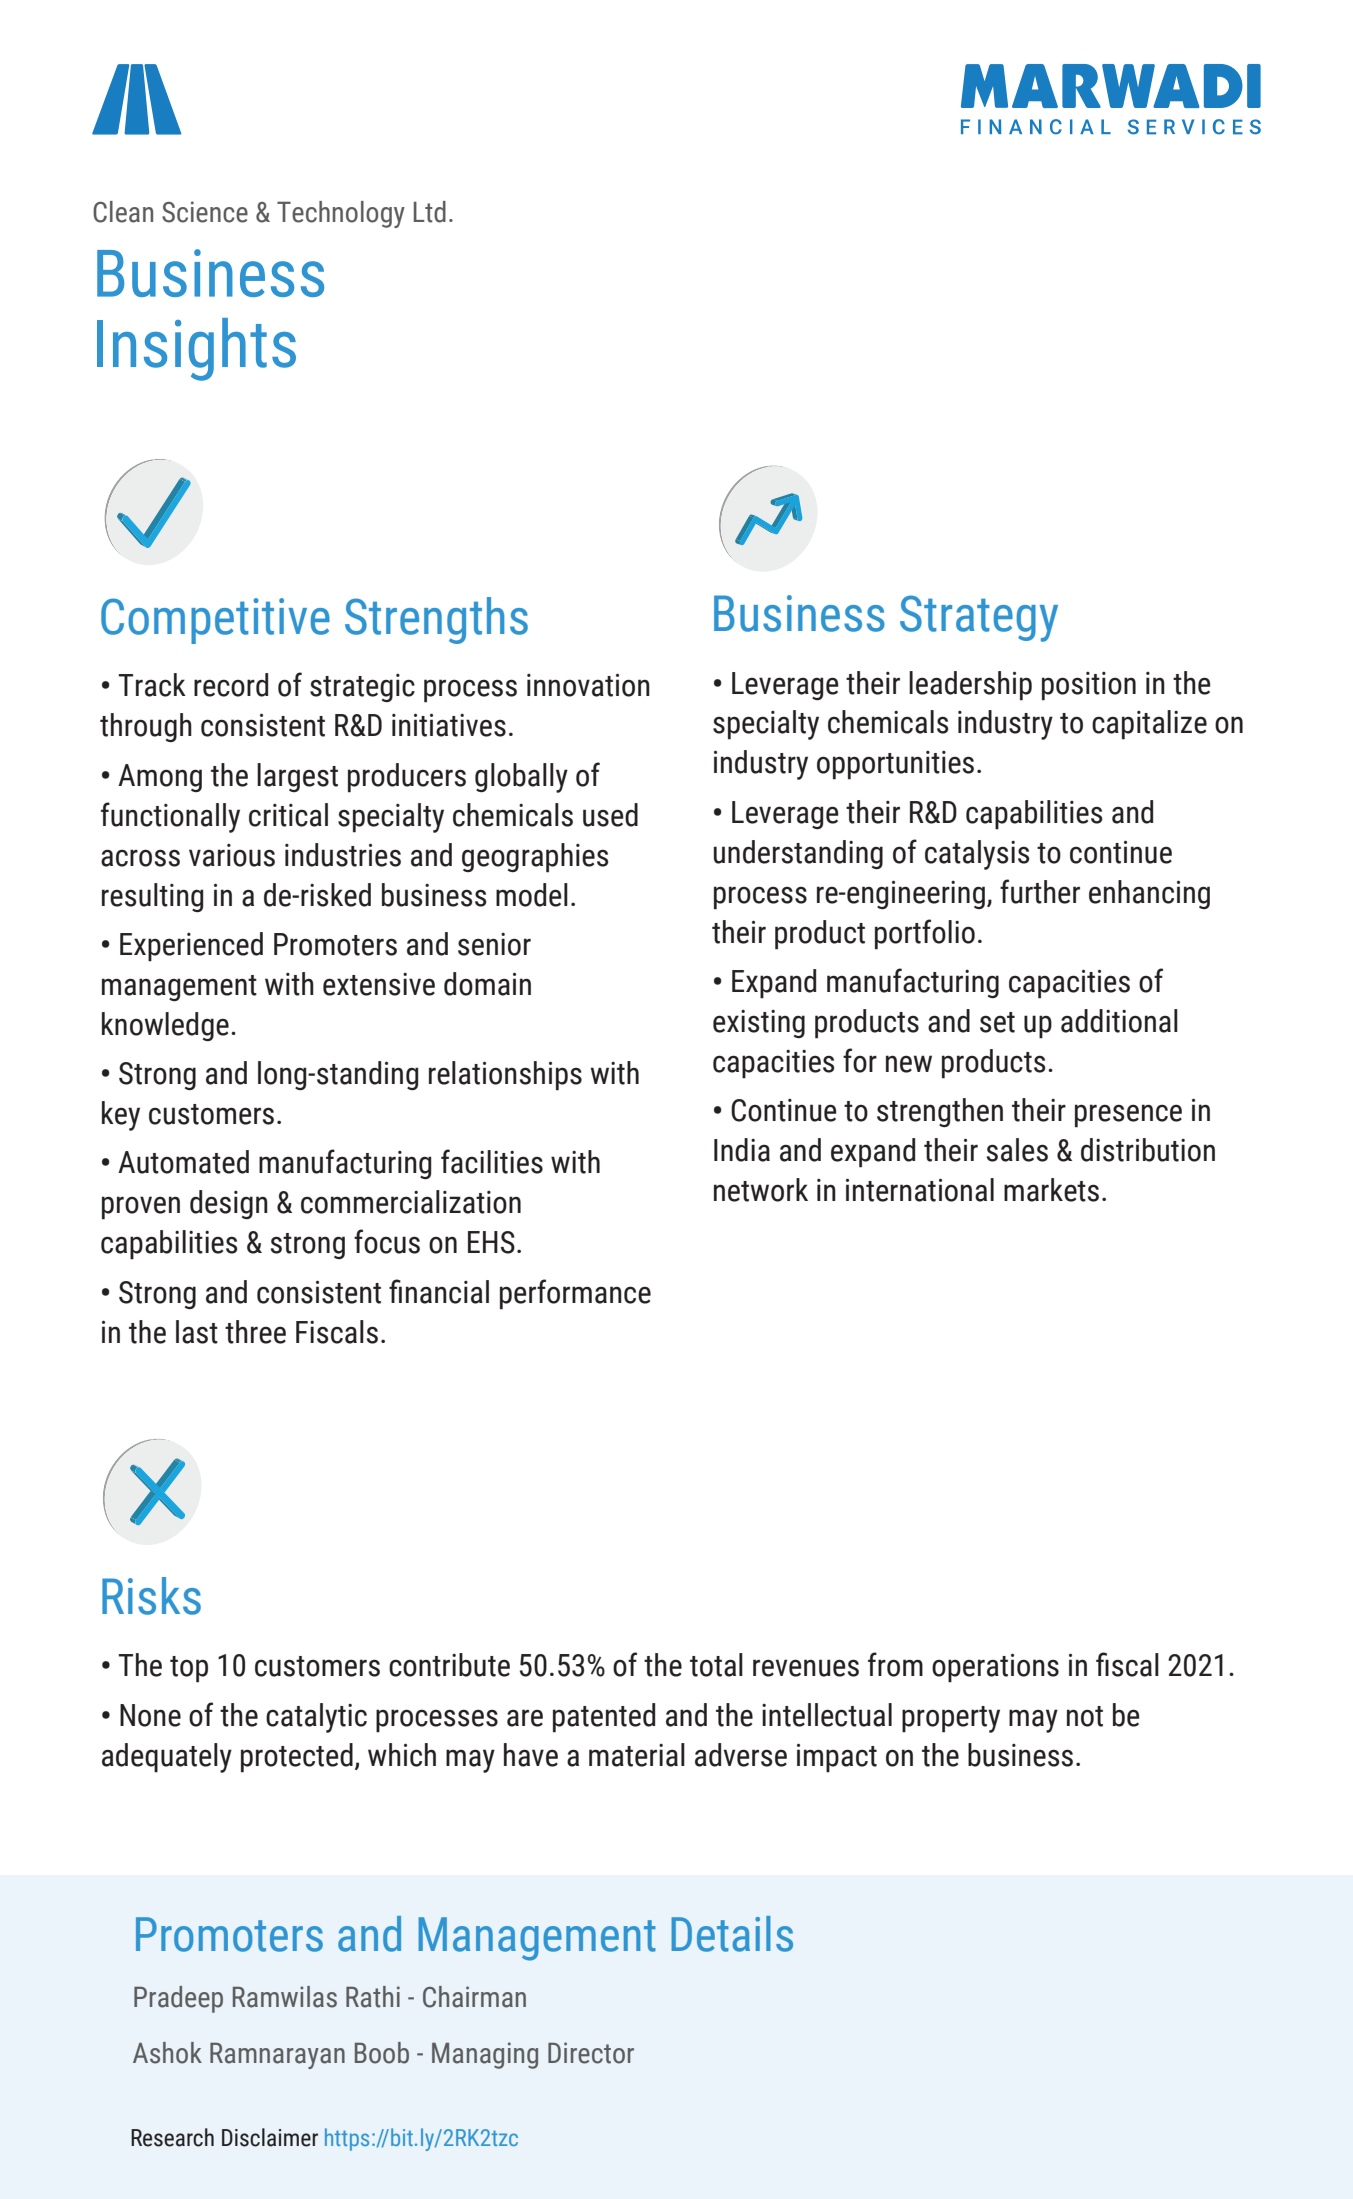 This screenshot has height=2199, width=1353. What do you see at coordinates (430, 212) in the screenshot?
I see `Ltd` at bounding box center [430, 212].
